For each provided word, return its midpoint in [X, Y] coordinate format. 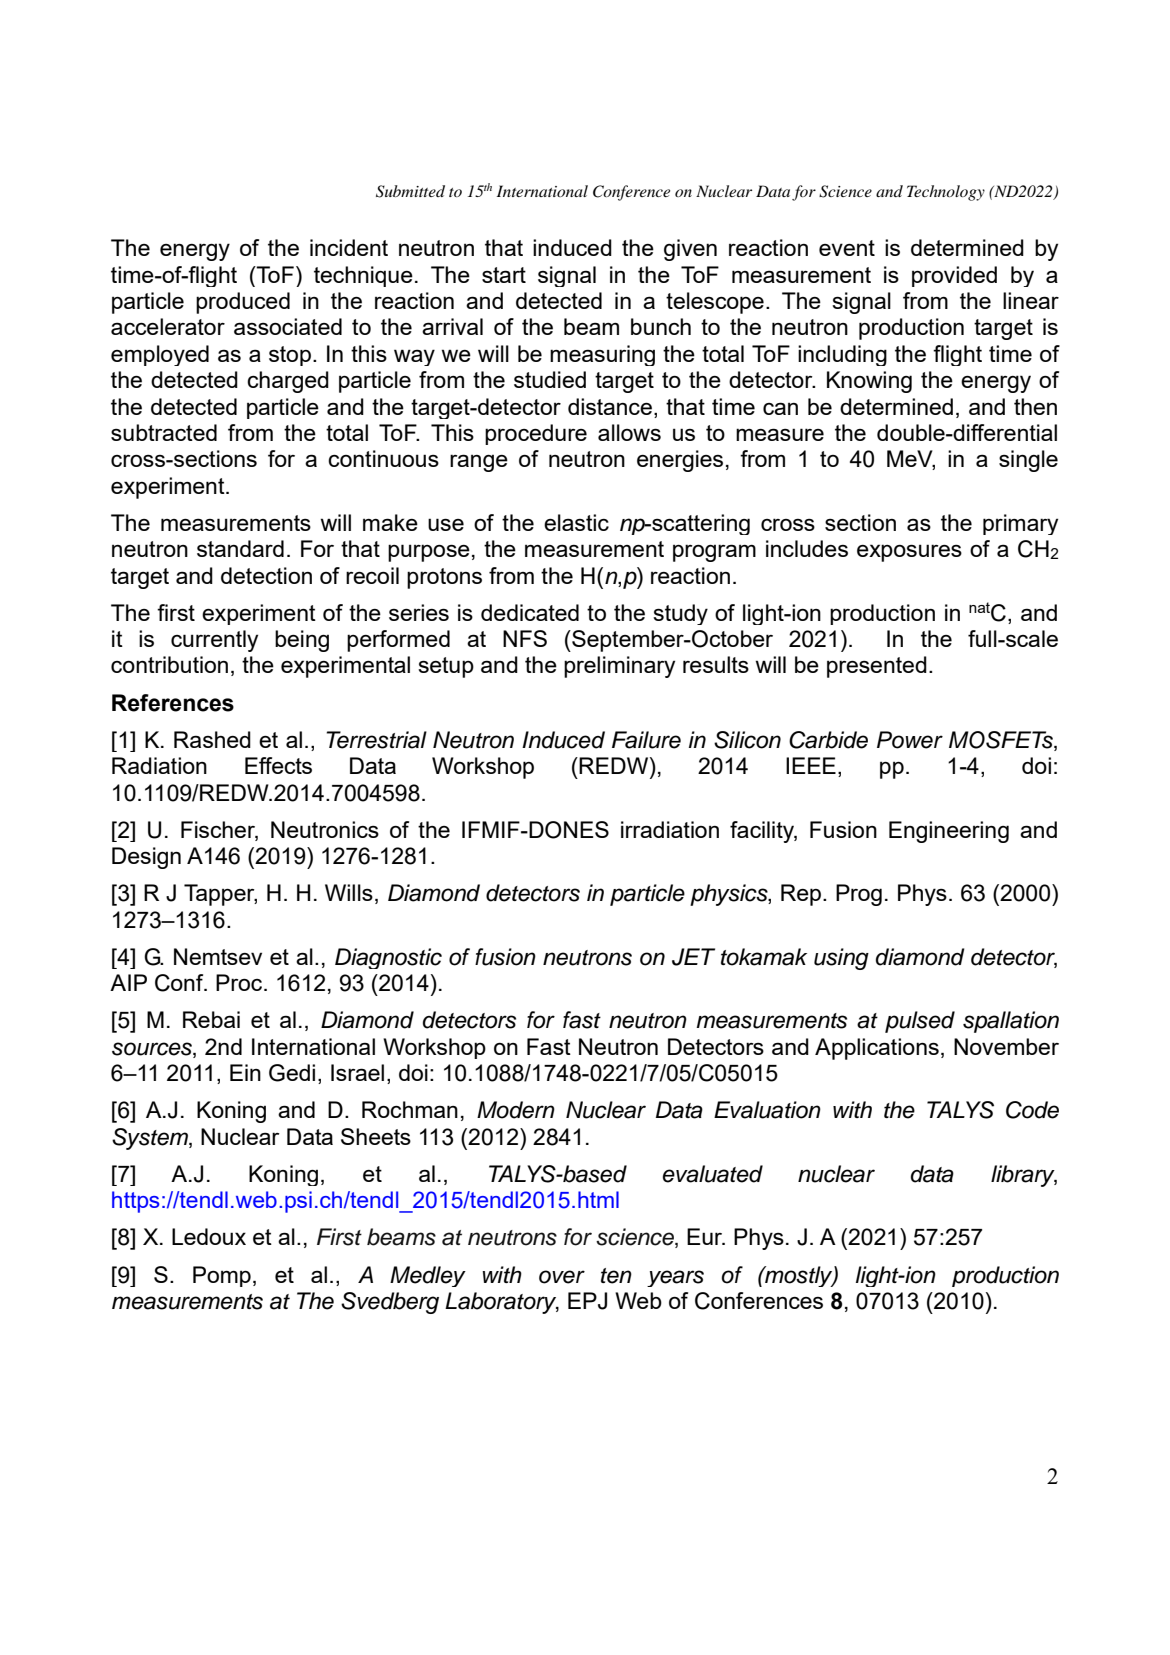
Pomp [222, 1276]
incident [349, 247]
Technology [946, 193]
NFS [525, 638]
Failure [646, 740]
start [504, 275]
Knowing [869, 382]
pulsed [920, 1022]
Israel [357, 1072]
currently [214, 641]
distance [610, 406]
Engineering [949, 832]
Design [146, 858]
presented [877, 667]
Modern [516, 1110]
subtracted [164, 432]
